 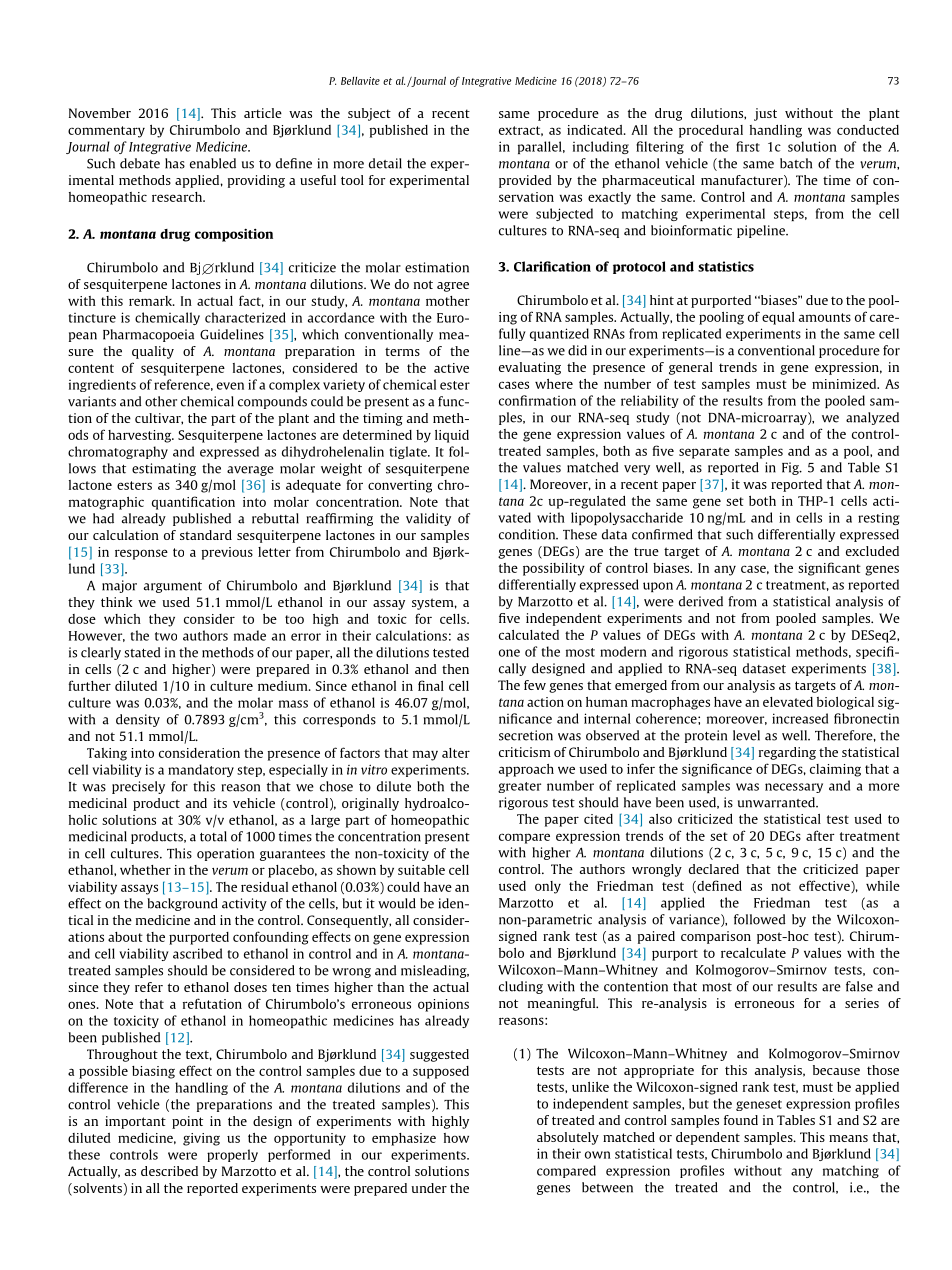 What do you see at coordinates (213, 163) in the screenshot?
I see `enabled` at bounding box center [213, 163].
